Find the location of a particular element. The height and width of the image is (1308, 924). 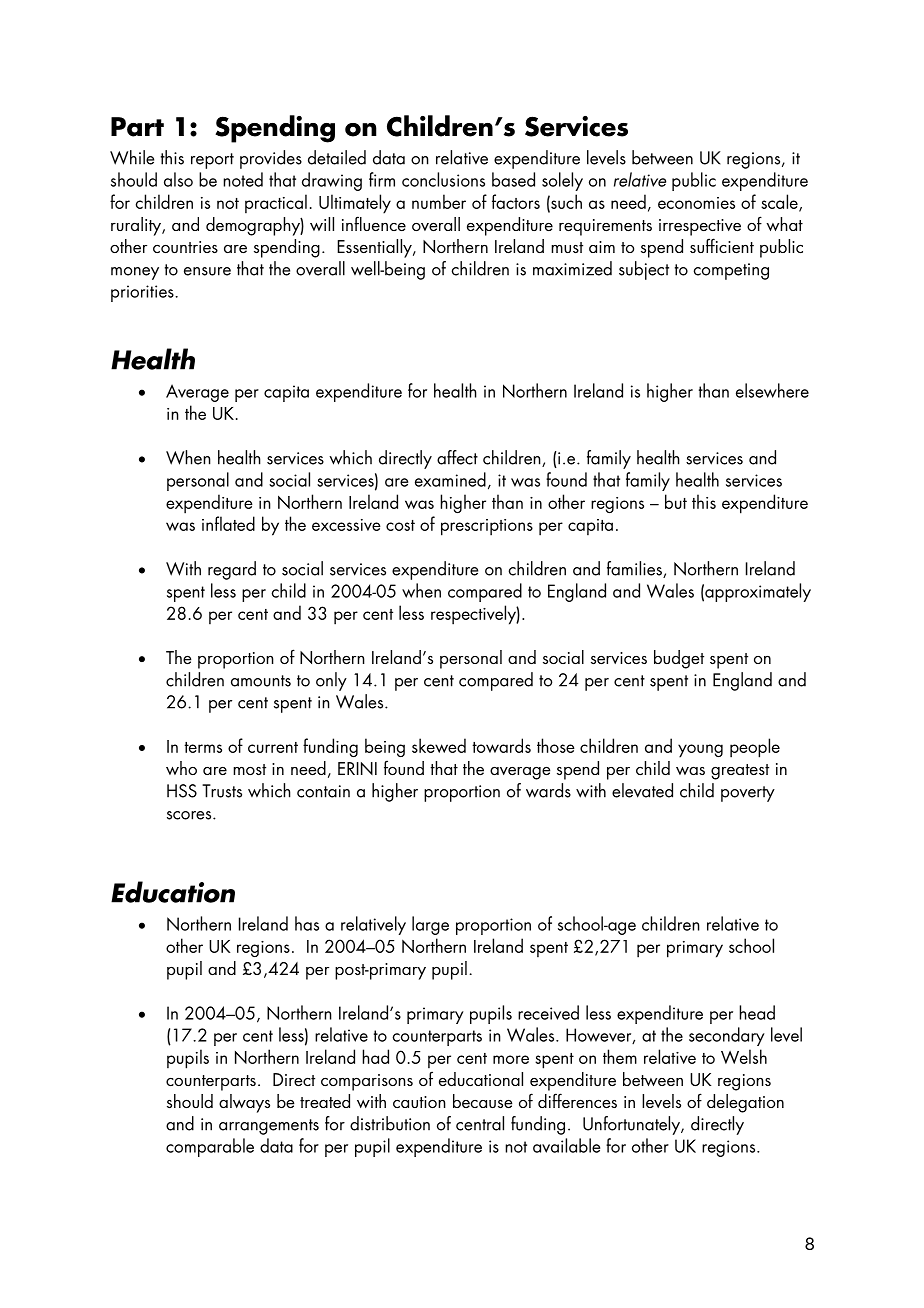

skewed is located at coordinates (439, 745).
